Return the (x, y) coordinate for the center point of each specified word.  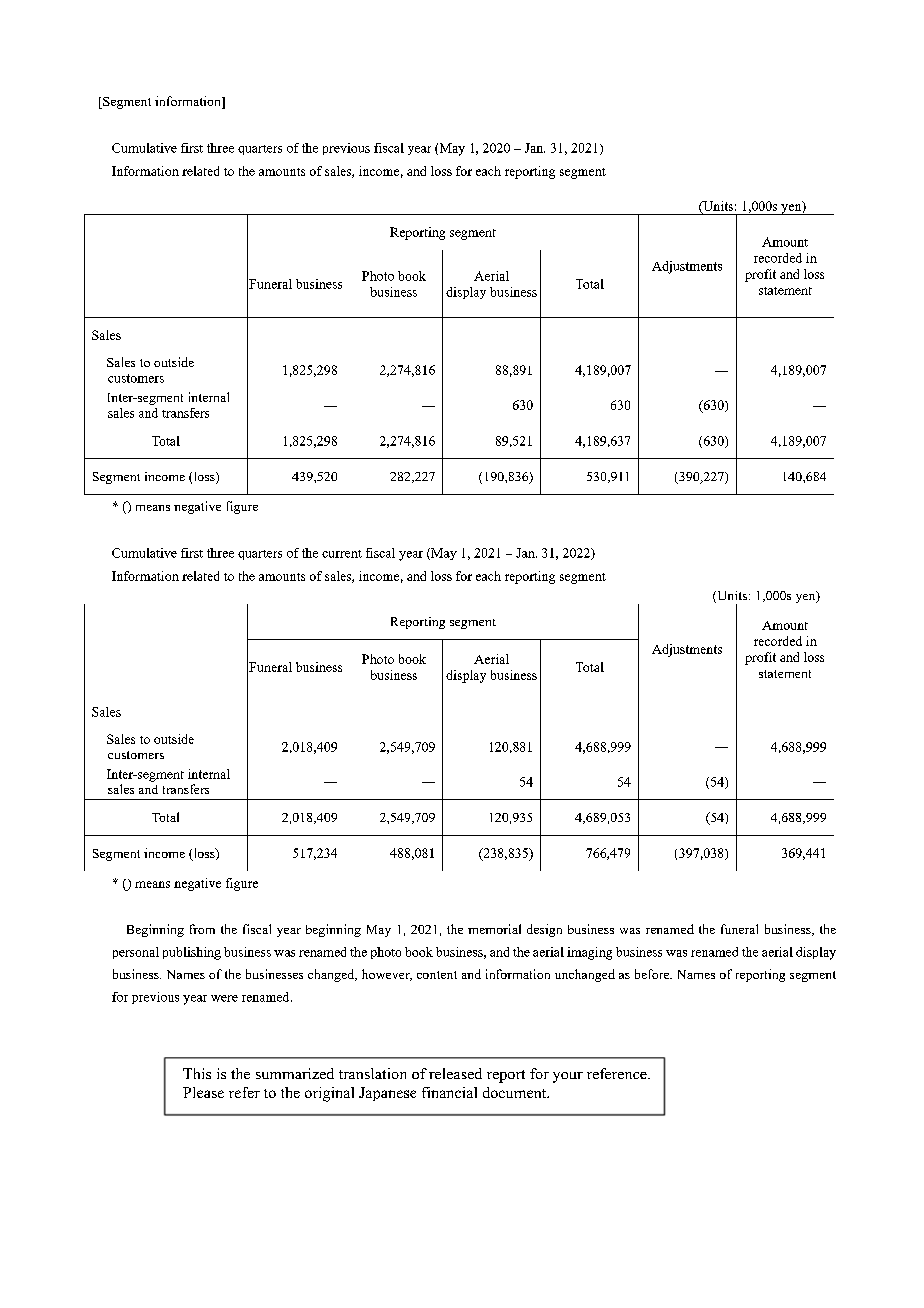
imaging (589, 953)
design (544, 930)
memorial (494, 929)
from (202, 929)
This (197, 1073)
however (387, 975)
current (342, 554)
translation (372, 1073)
